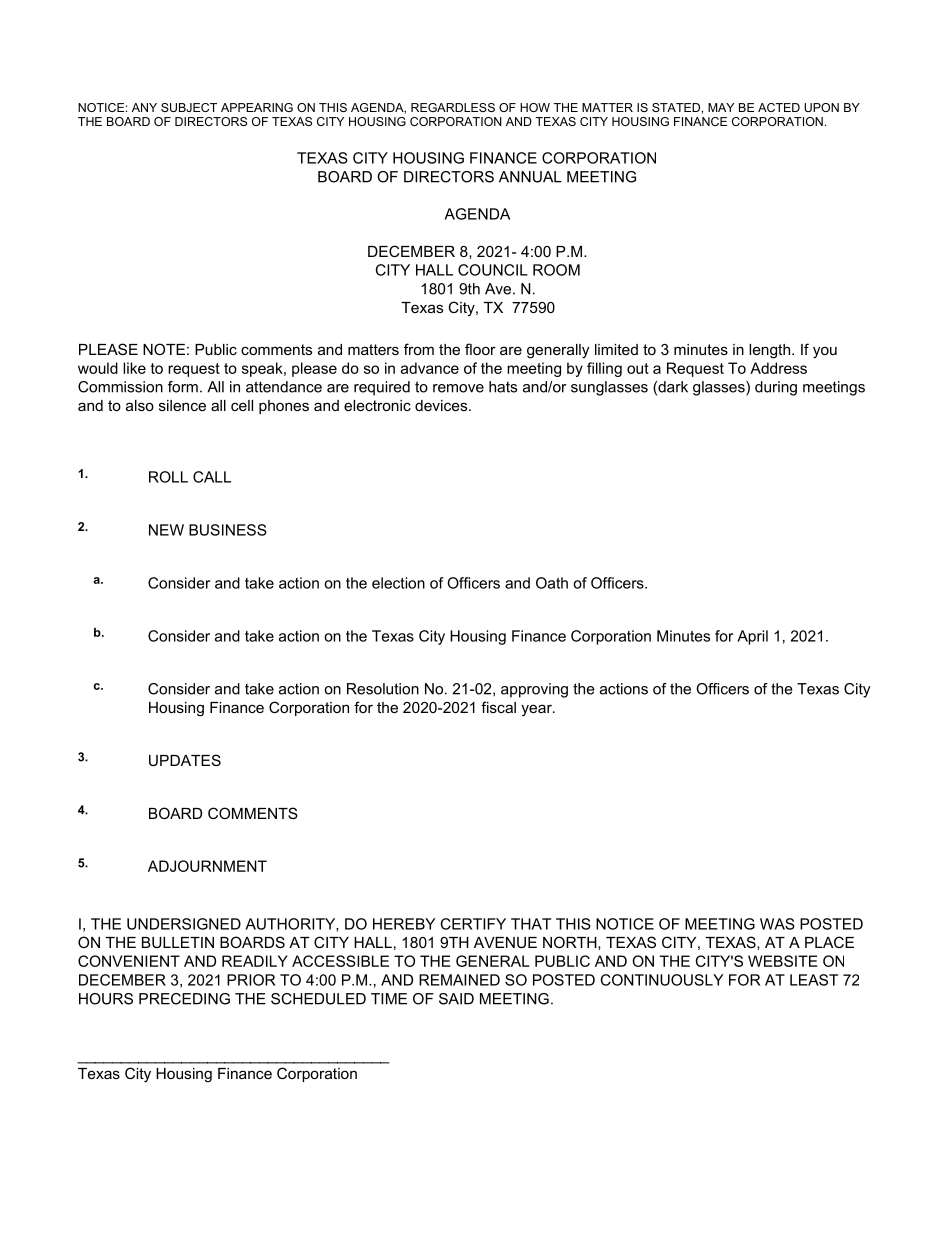 Image resolution: width=952 pixels, height=1233 pixels. Describe the element at coordinates (442, 405) in the image. I see `devices` at that location.
